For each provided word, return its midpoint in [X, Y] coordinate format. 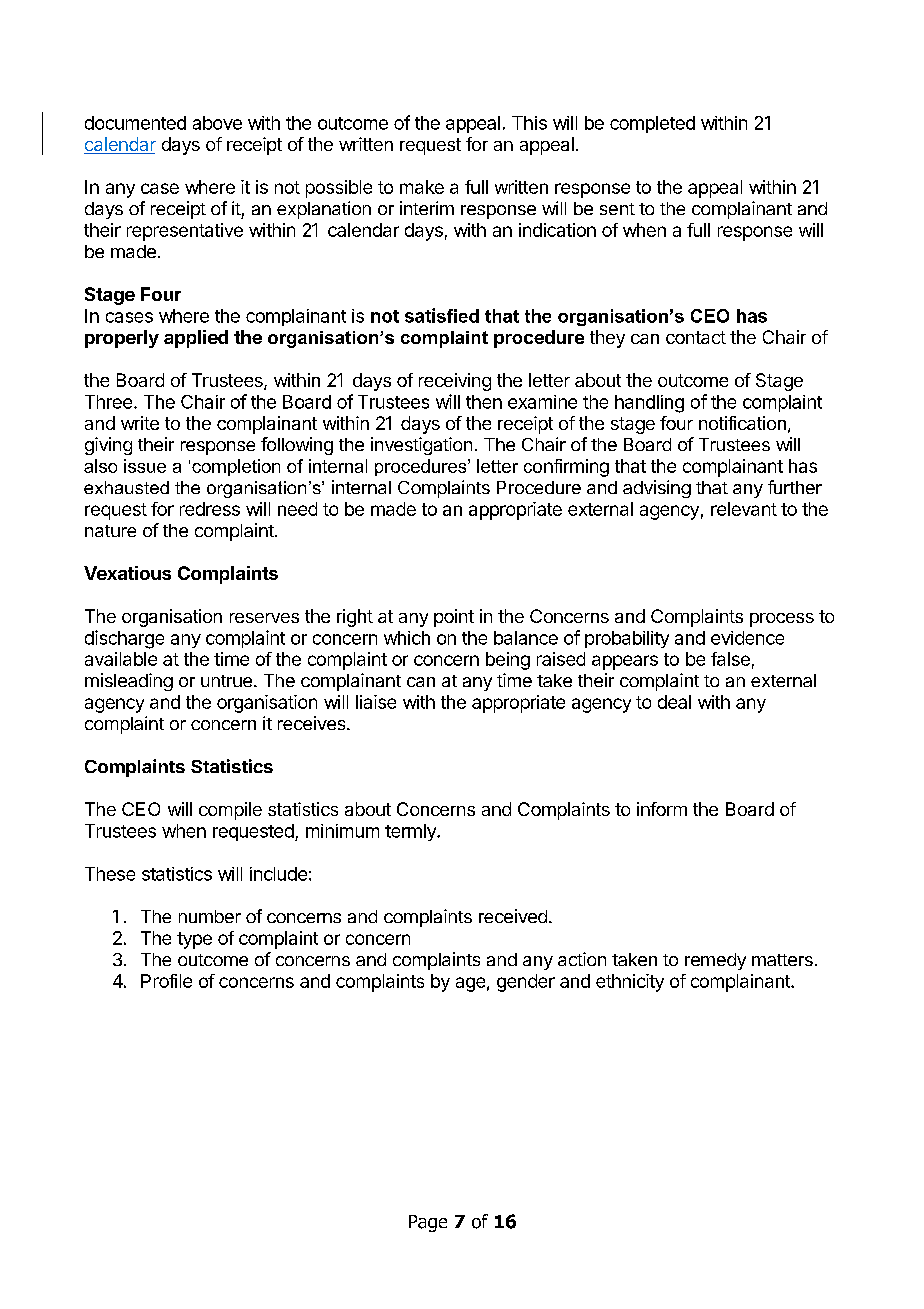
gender [526, 983]
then [484, 402]
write [140, 423]
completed [652, 124]
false [730, 659]
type [194, 940]
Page [428, 1223]
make [422, 187]
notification [742, 423]
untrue [226, 681]
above [217, 123]
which [407, 638]
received [513, 916]
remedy [715, 961]
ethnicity [630, 983]
